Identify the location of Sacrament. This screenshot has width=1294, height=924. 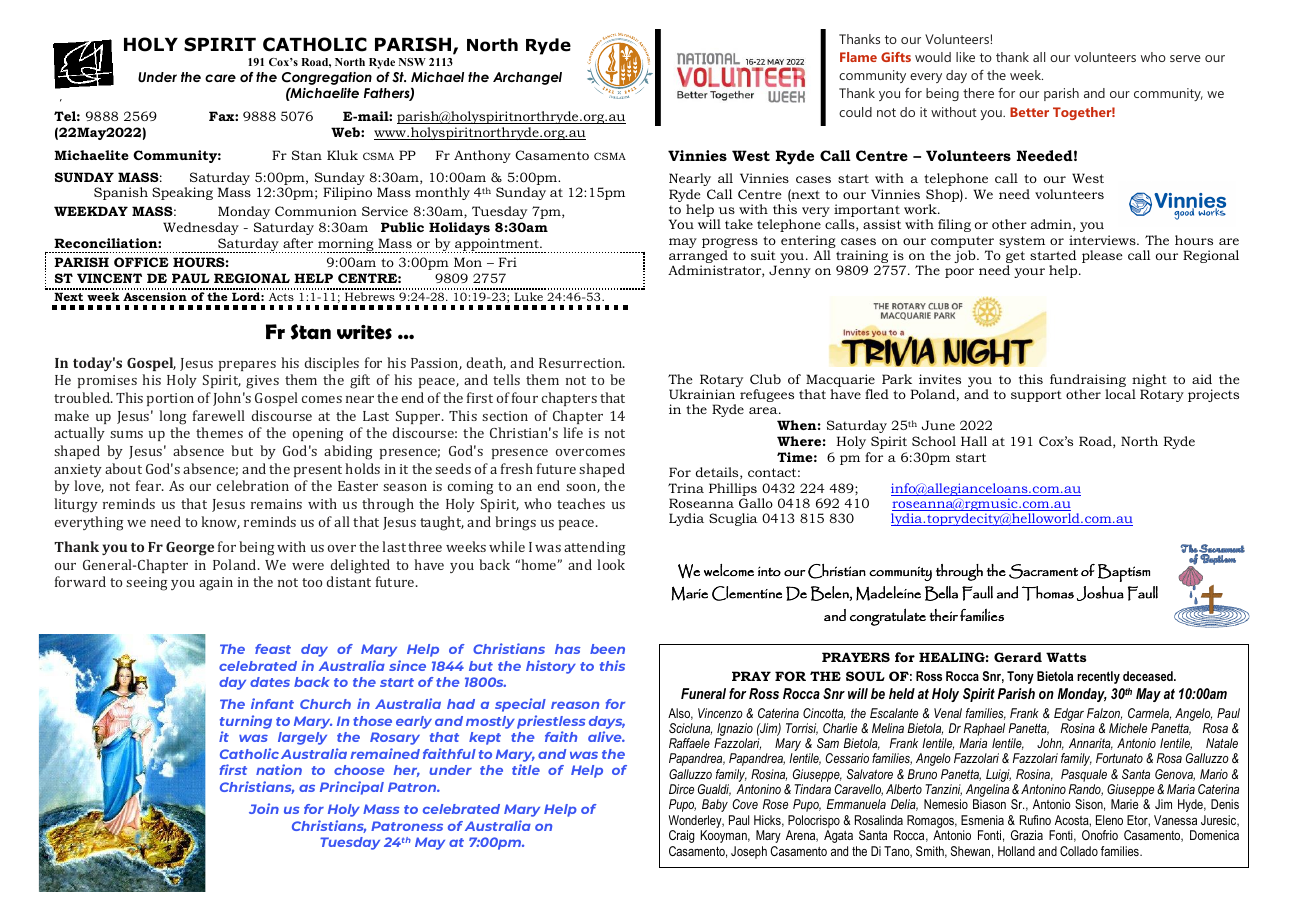
(1043, 571).
